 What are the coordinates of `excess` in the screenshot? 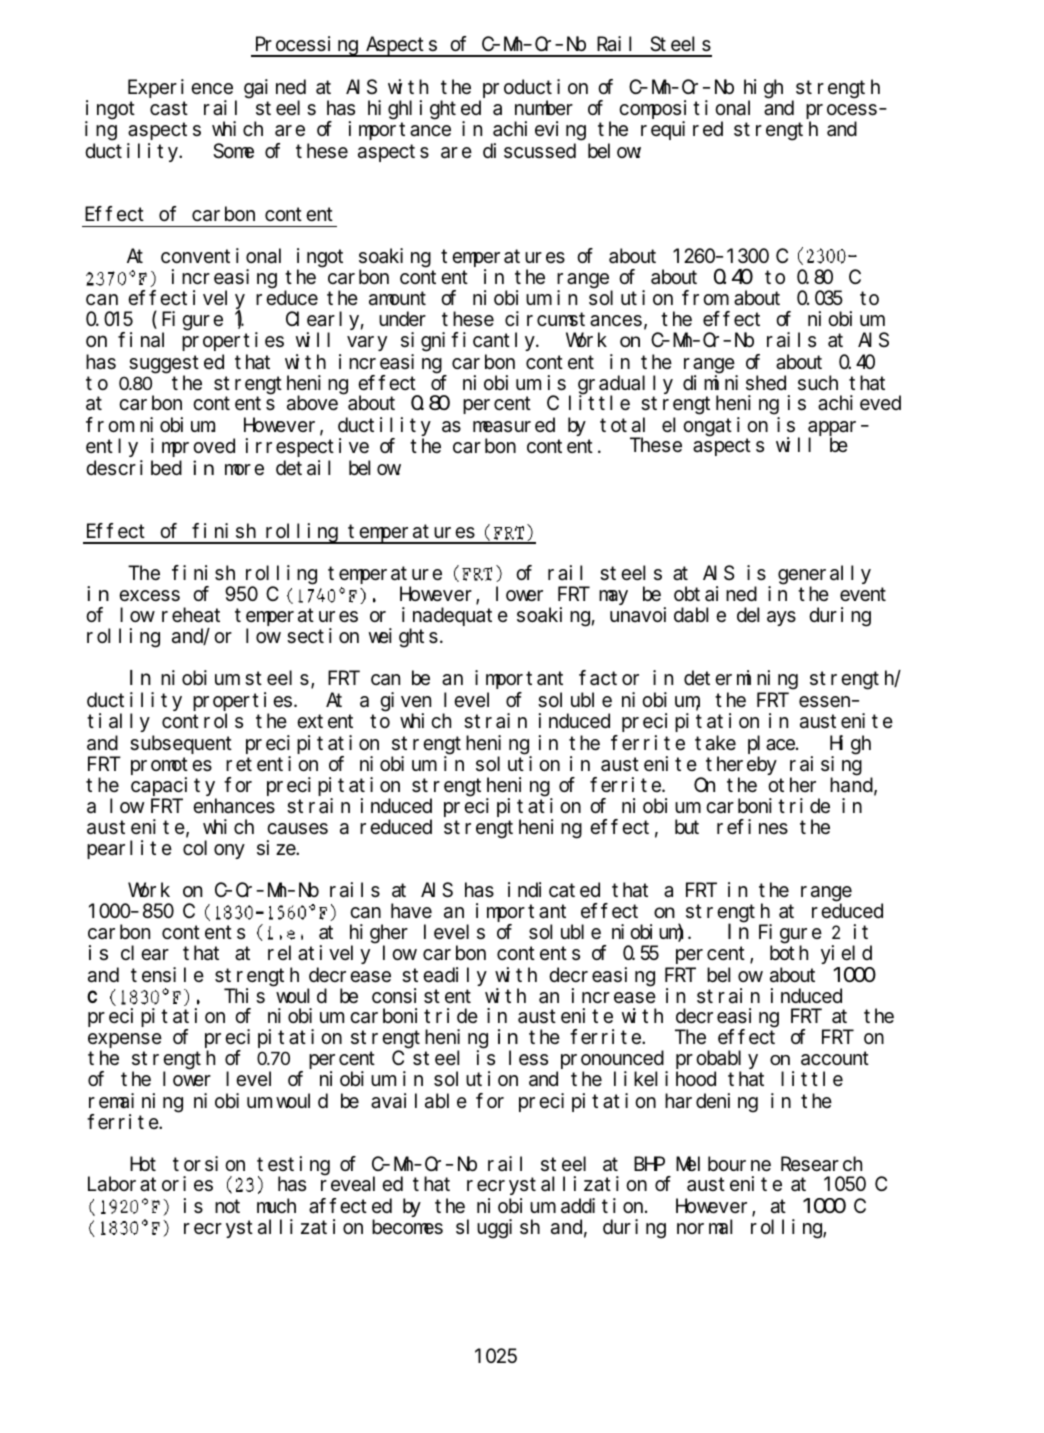 It's located at (149, 596).
